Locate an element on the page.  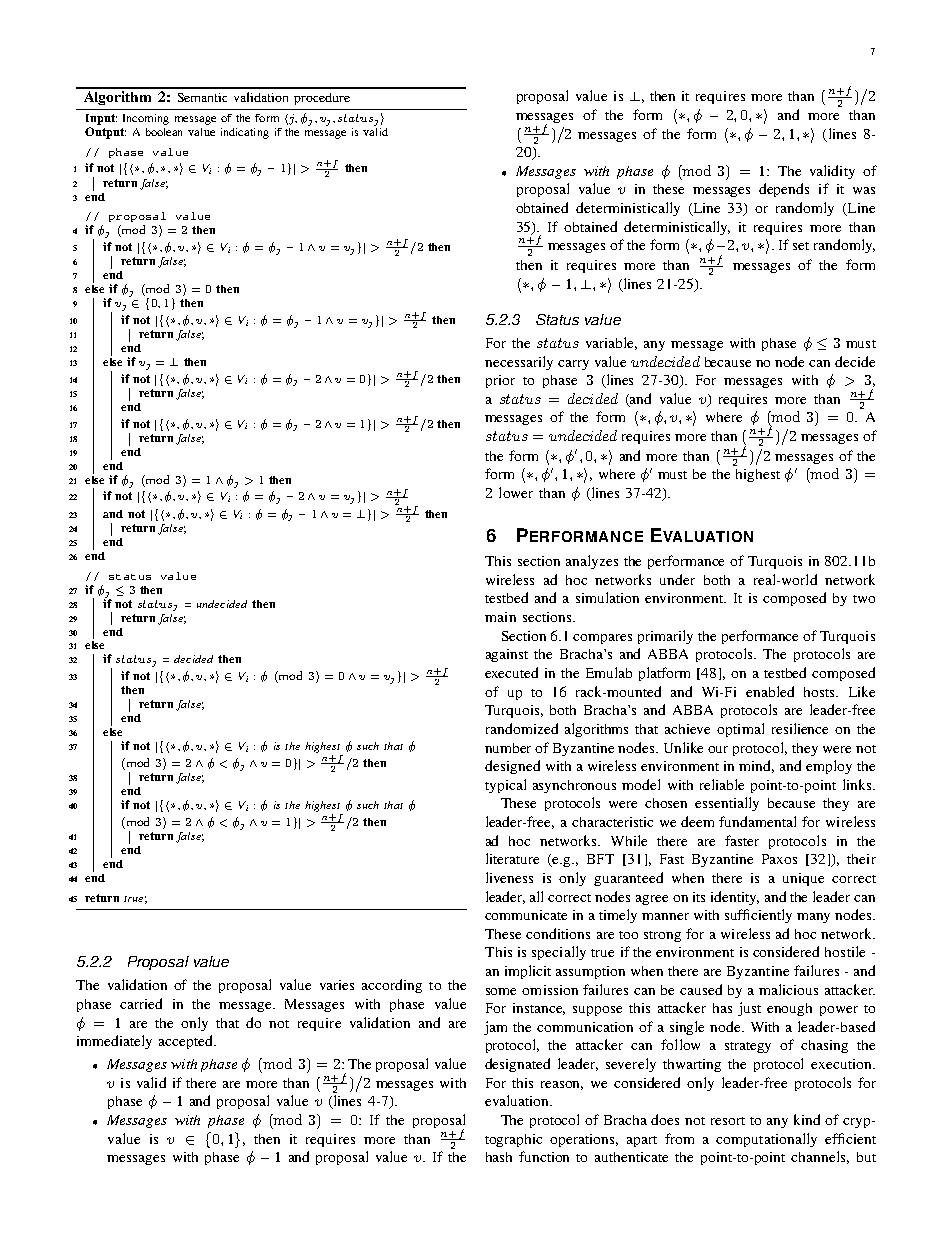
Semantic is located at coordinates (202, 97).
